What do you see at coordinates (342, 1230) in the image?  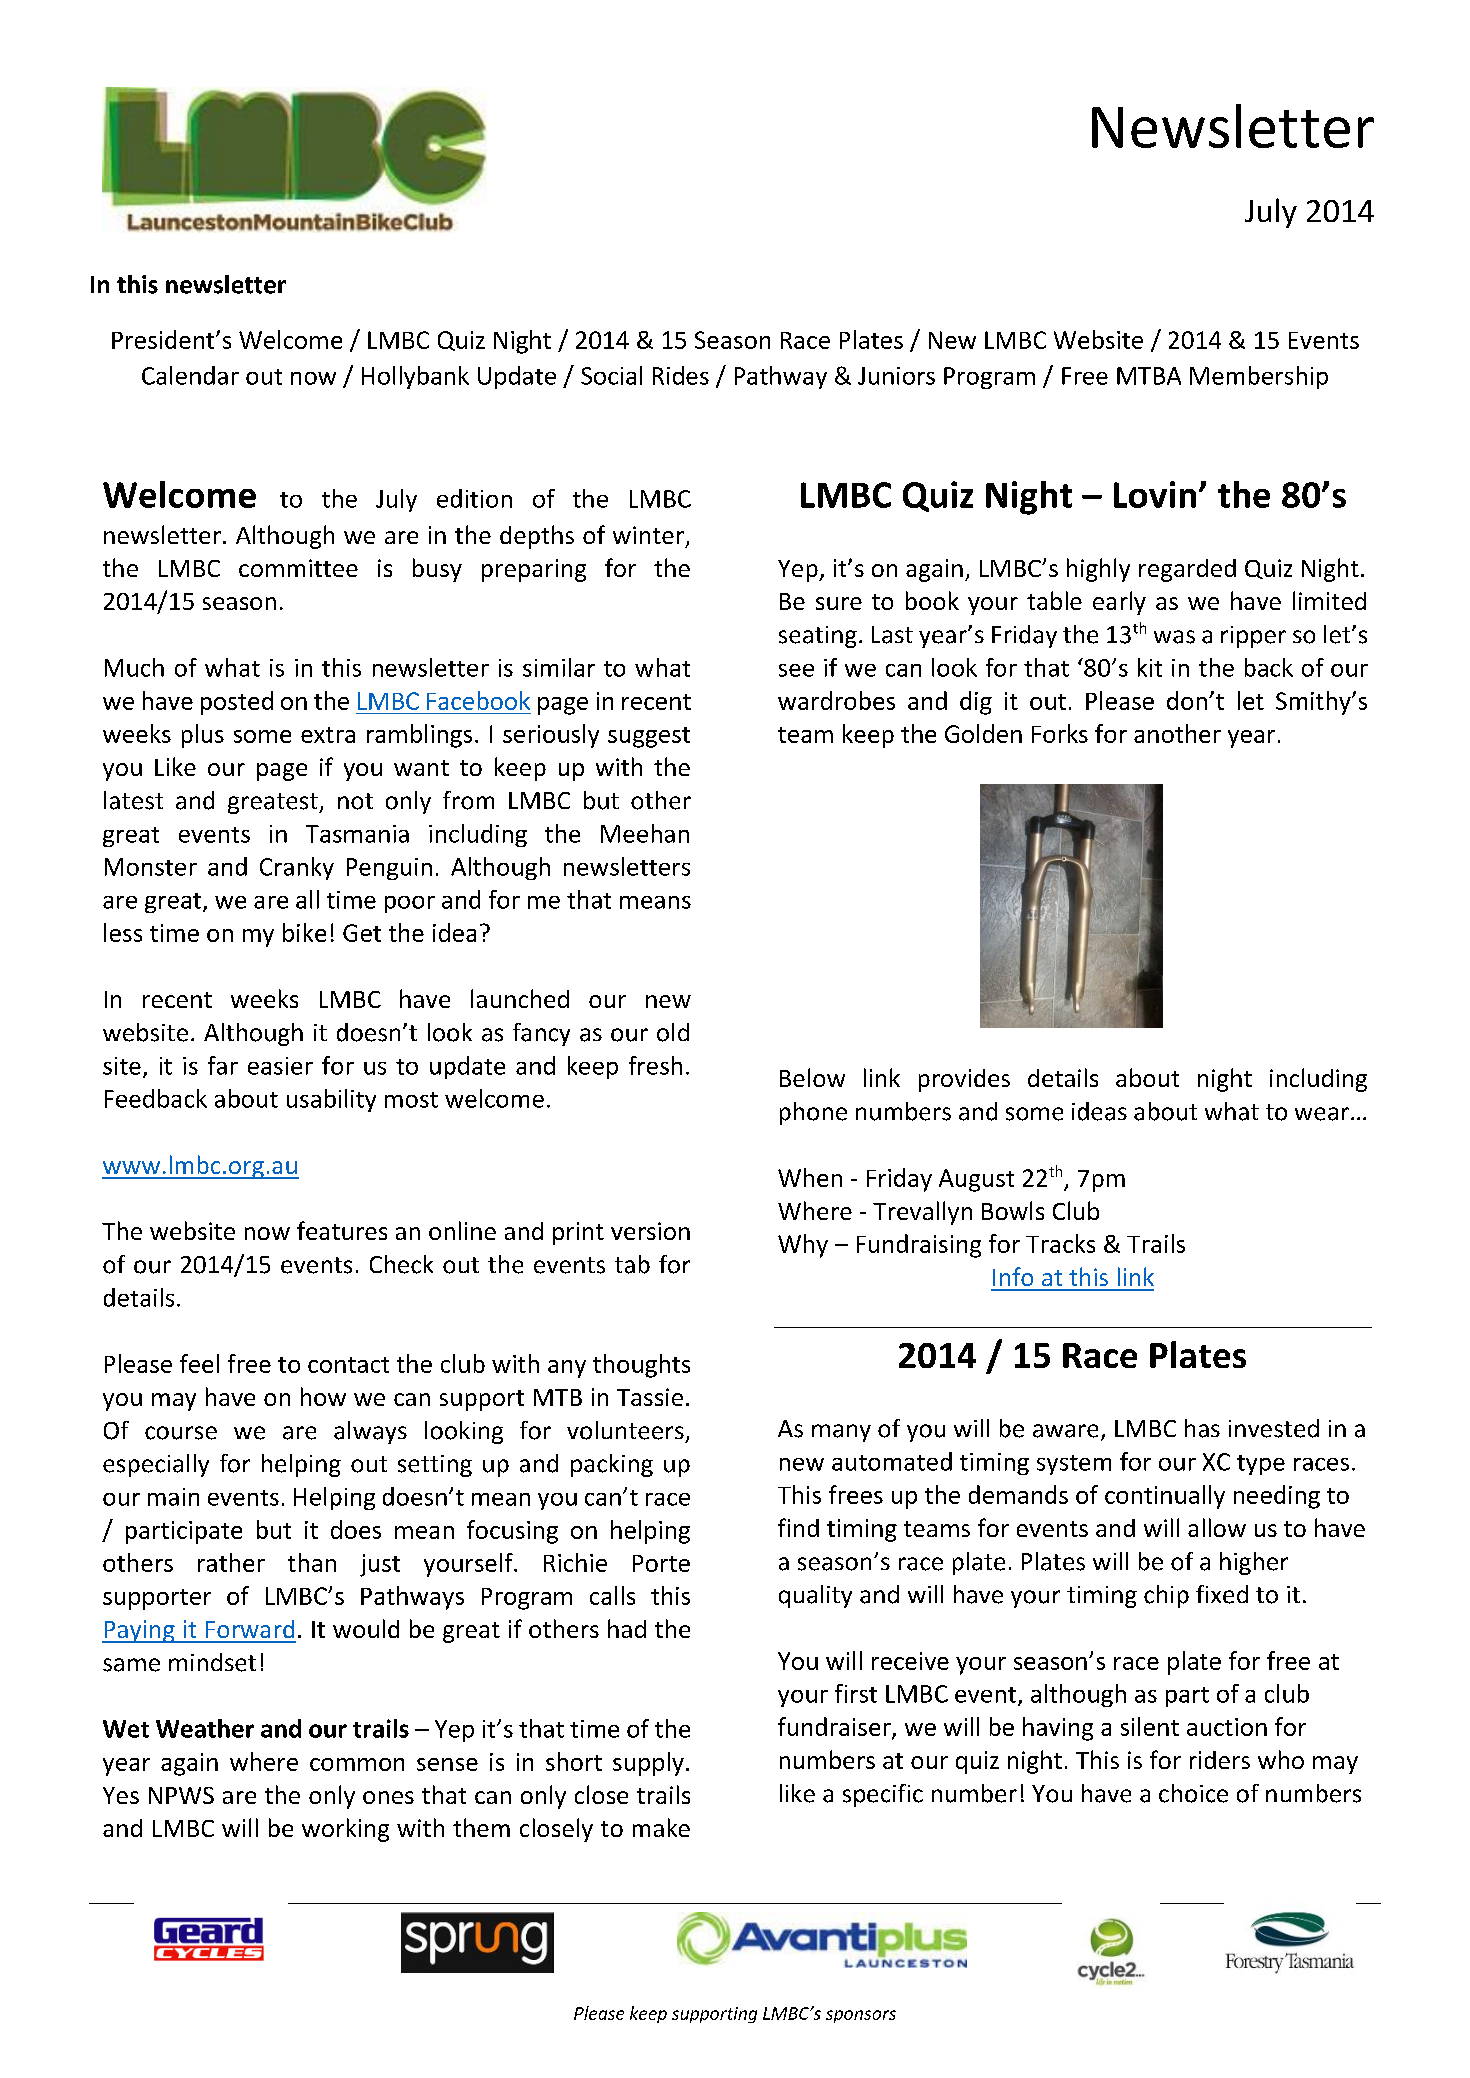 I see `features` at bounding box center [342, 1230].
